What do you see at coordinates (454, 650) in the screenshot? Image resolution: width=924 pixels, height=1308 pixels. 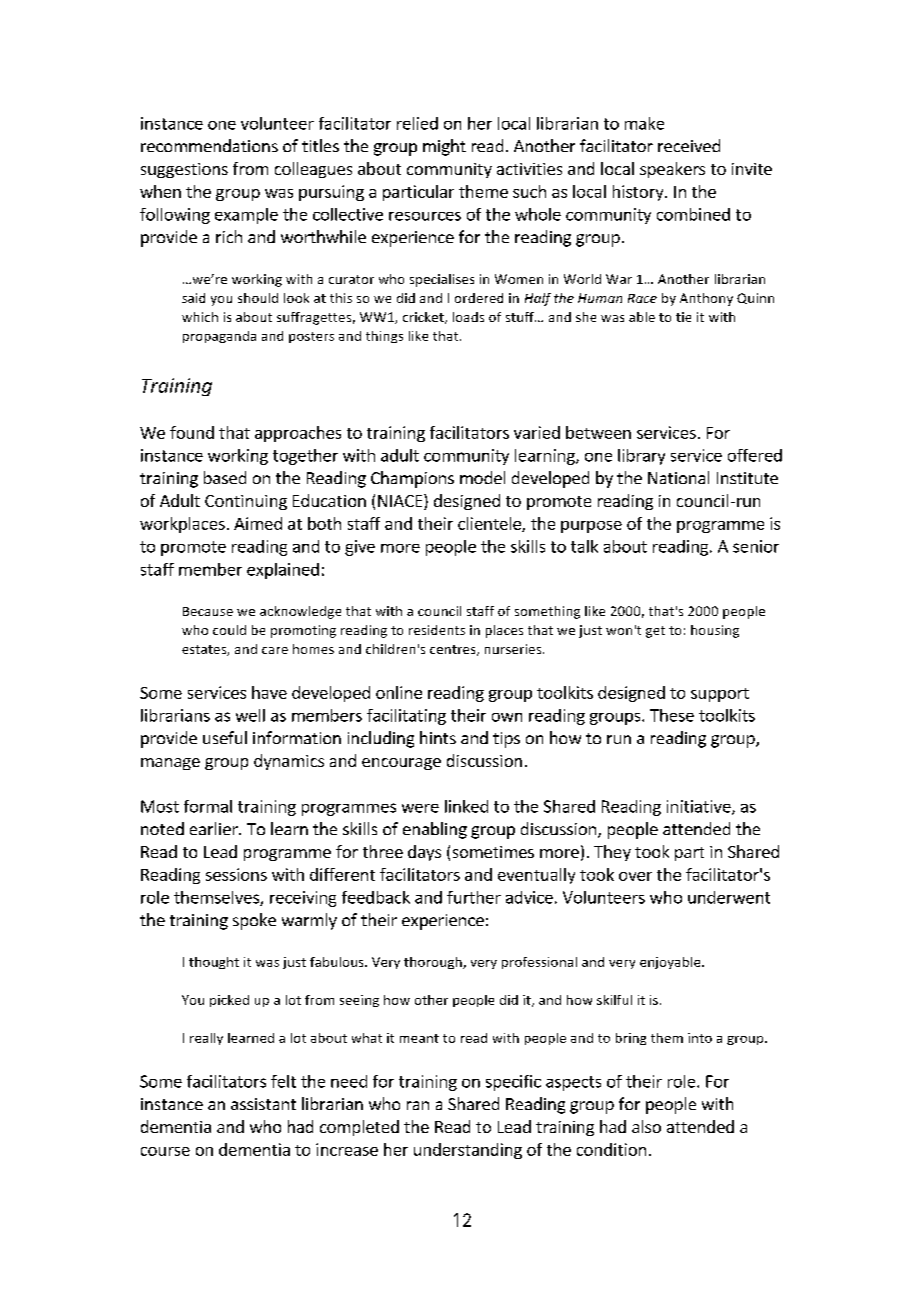 I see `centres` at bounding box center [454, 650].
